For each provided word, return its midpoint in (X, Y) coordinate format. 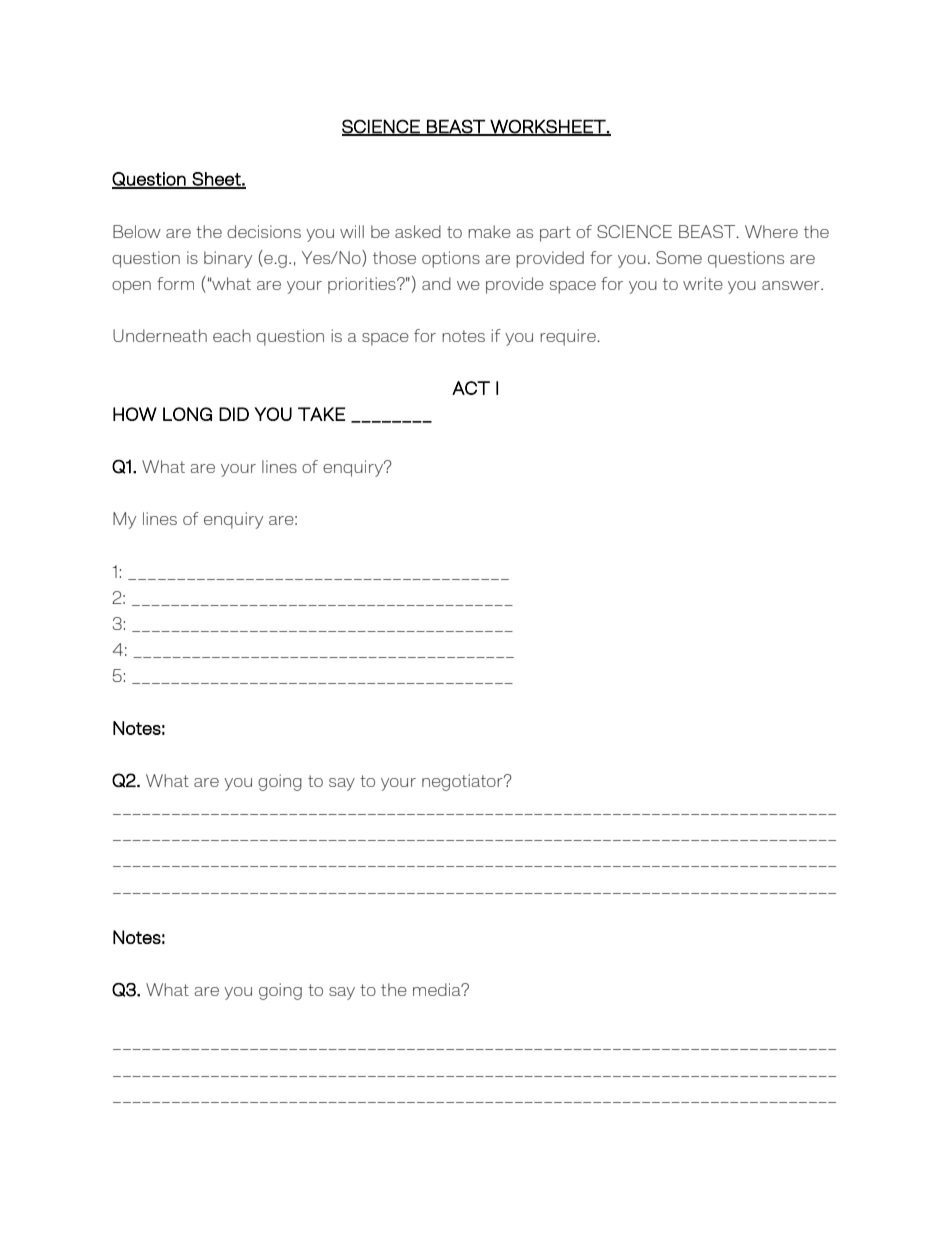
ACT (471, 388)
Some (679, 257)
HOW (135, 414)
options (451, 259)
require (569, 337)
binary (228, 259)
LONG (187, 414)
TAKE (321, 414)
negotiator (463, 782)
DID (234, 414)
